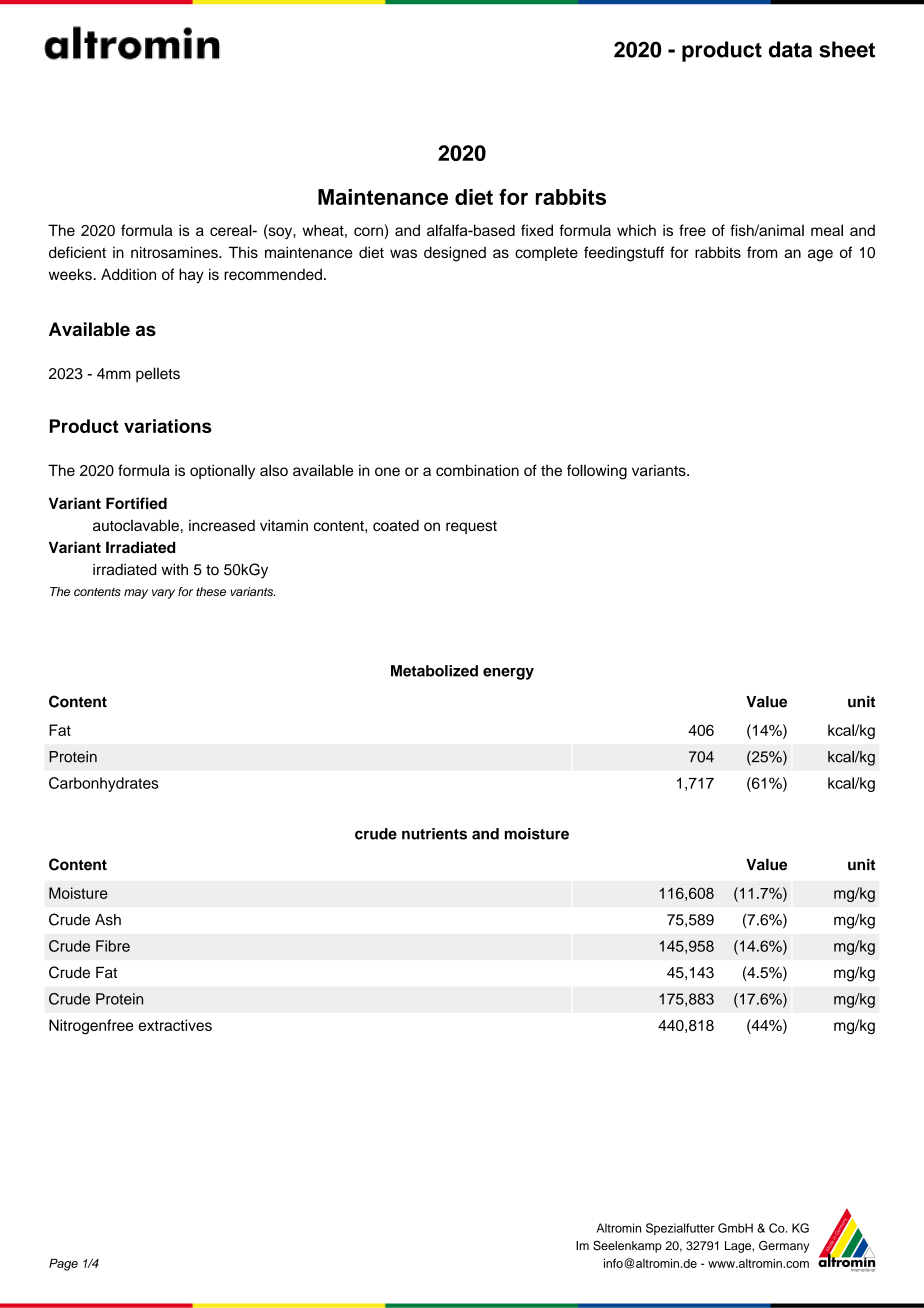 The image size is (924, 1308). Describe the element at coordinates (163, 594) in the screenshot. I see `vary` at that location.
